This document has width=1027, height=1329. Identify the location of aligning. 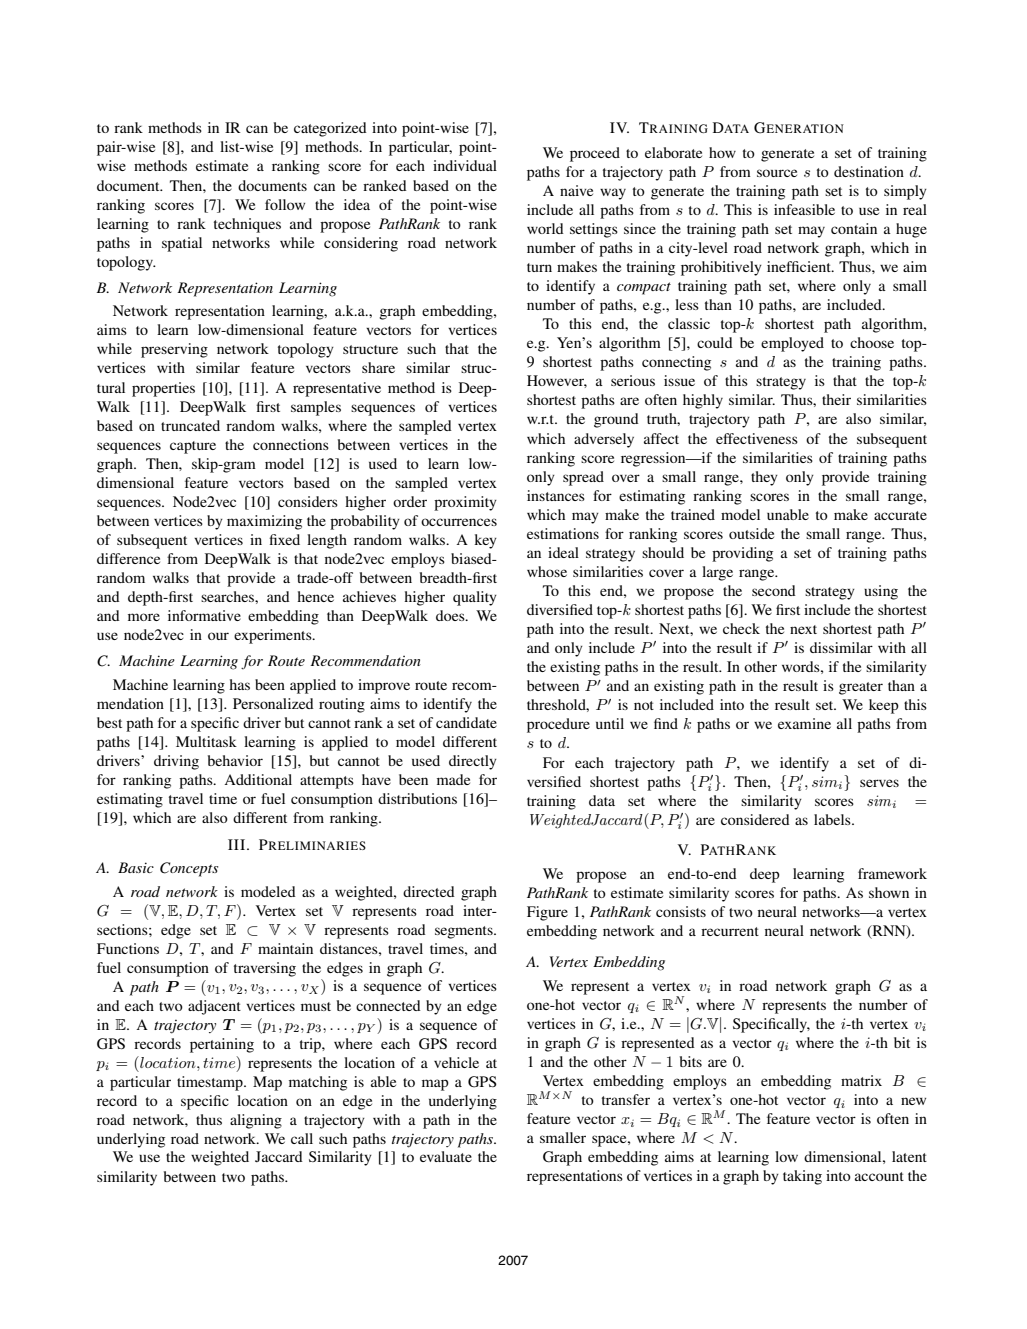
(256, 1121).
